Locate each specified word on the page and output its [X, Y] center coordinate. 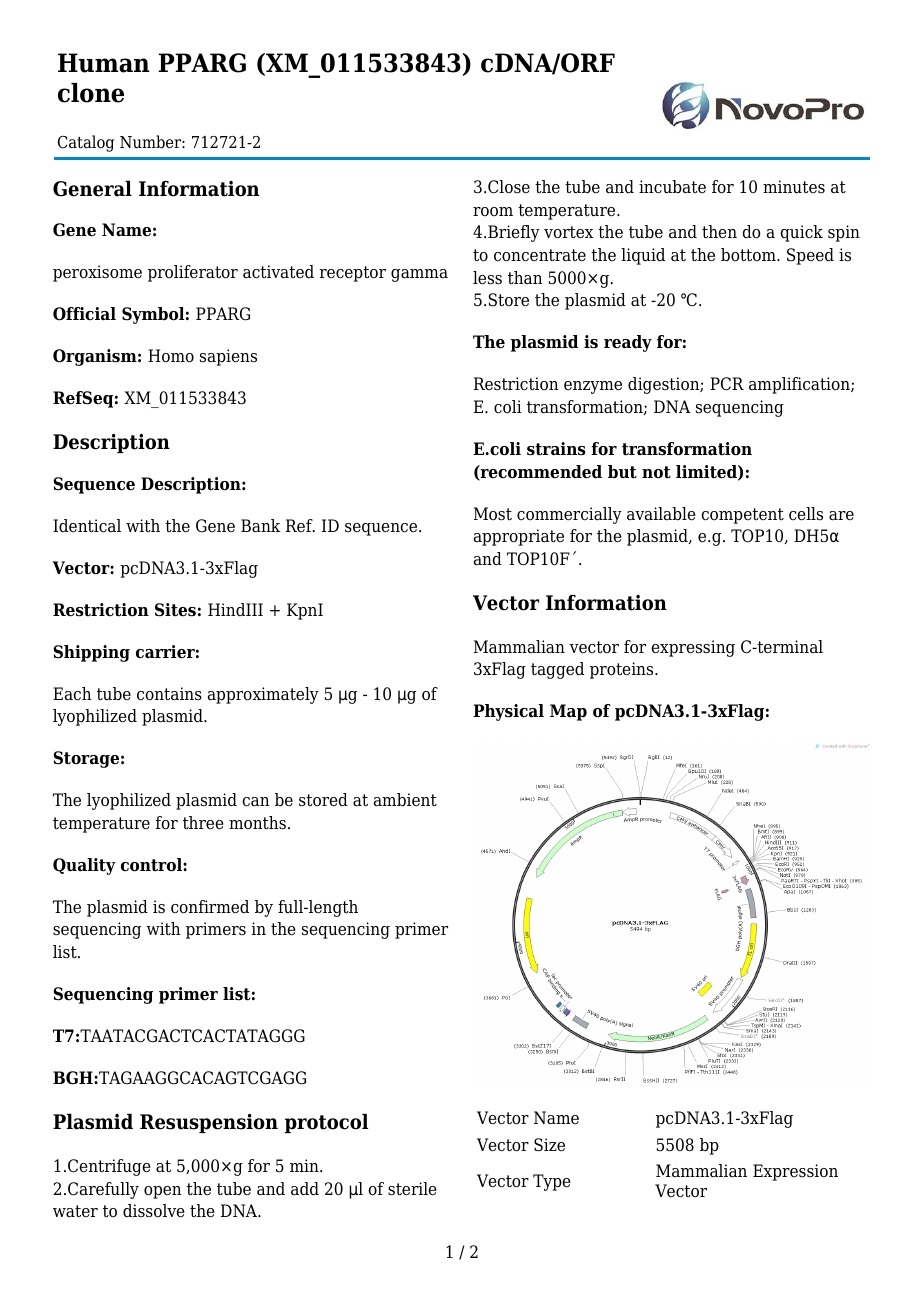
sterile [412, 1189]
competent [742, 516]
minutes [794, 187]
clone [91, 93]
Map [568, 712]
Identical [87, 526]
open [163, 1192]
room [493, 212]
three [203, 823]
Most [493, 514]
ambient [405, 800]
